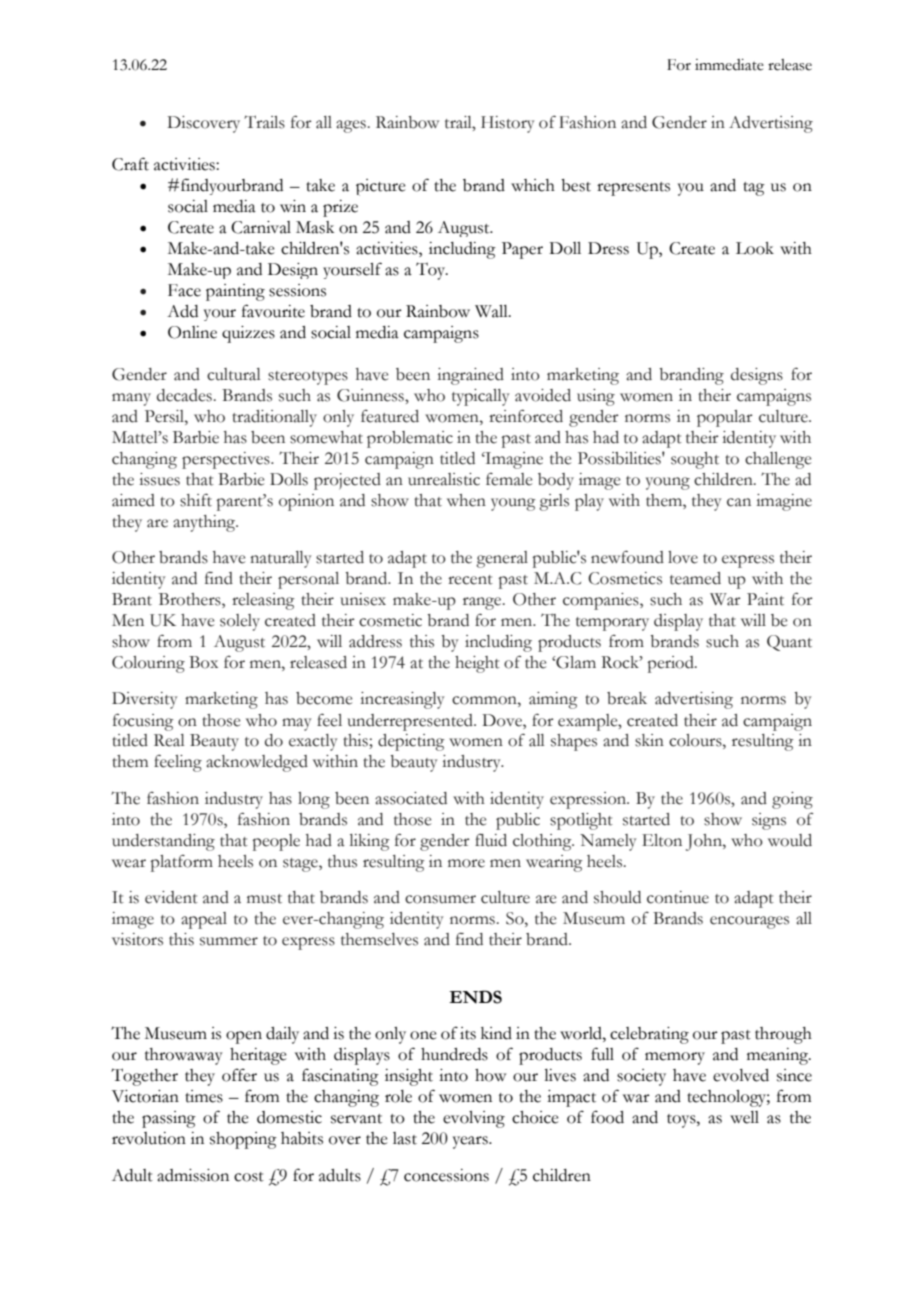 The image size is (924, 1308). What do you see at coordinates (477, 664) in the screenshot?
I see `height` at bounding box center [477, 664].
